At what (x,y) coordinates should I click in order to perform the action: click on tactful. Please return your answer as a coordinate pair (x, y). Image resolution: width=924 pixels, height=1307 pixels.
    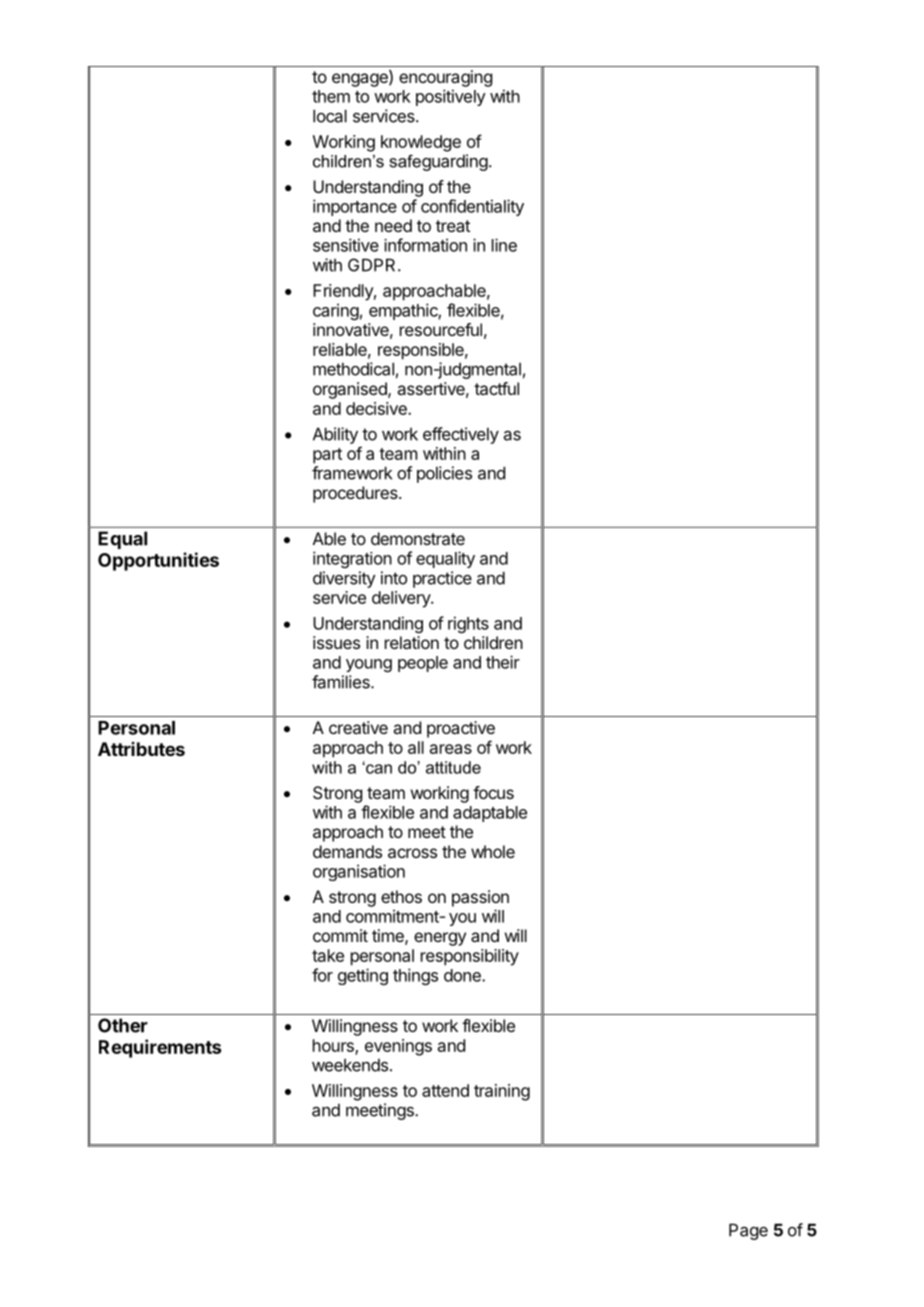
    Looking at the image, I should click on (496, 388).
